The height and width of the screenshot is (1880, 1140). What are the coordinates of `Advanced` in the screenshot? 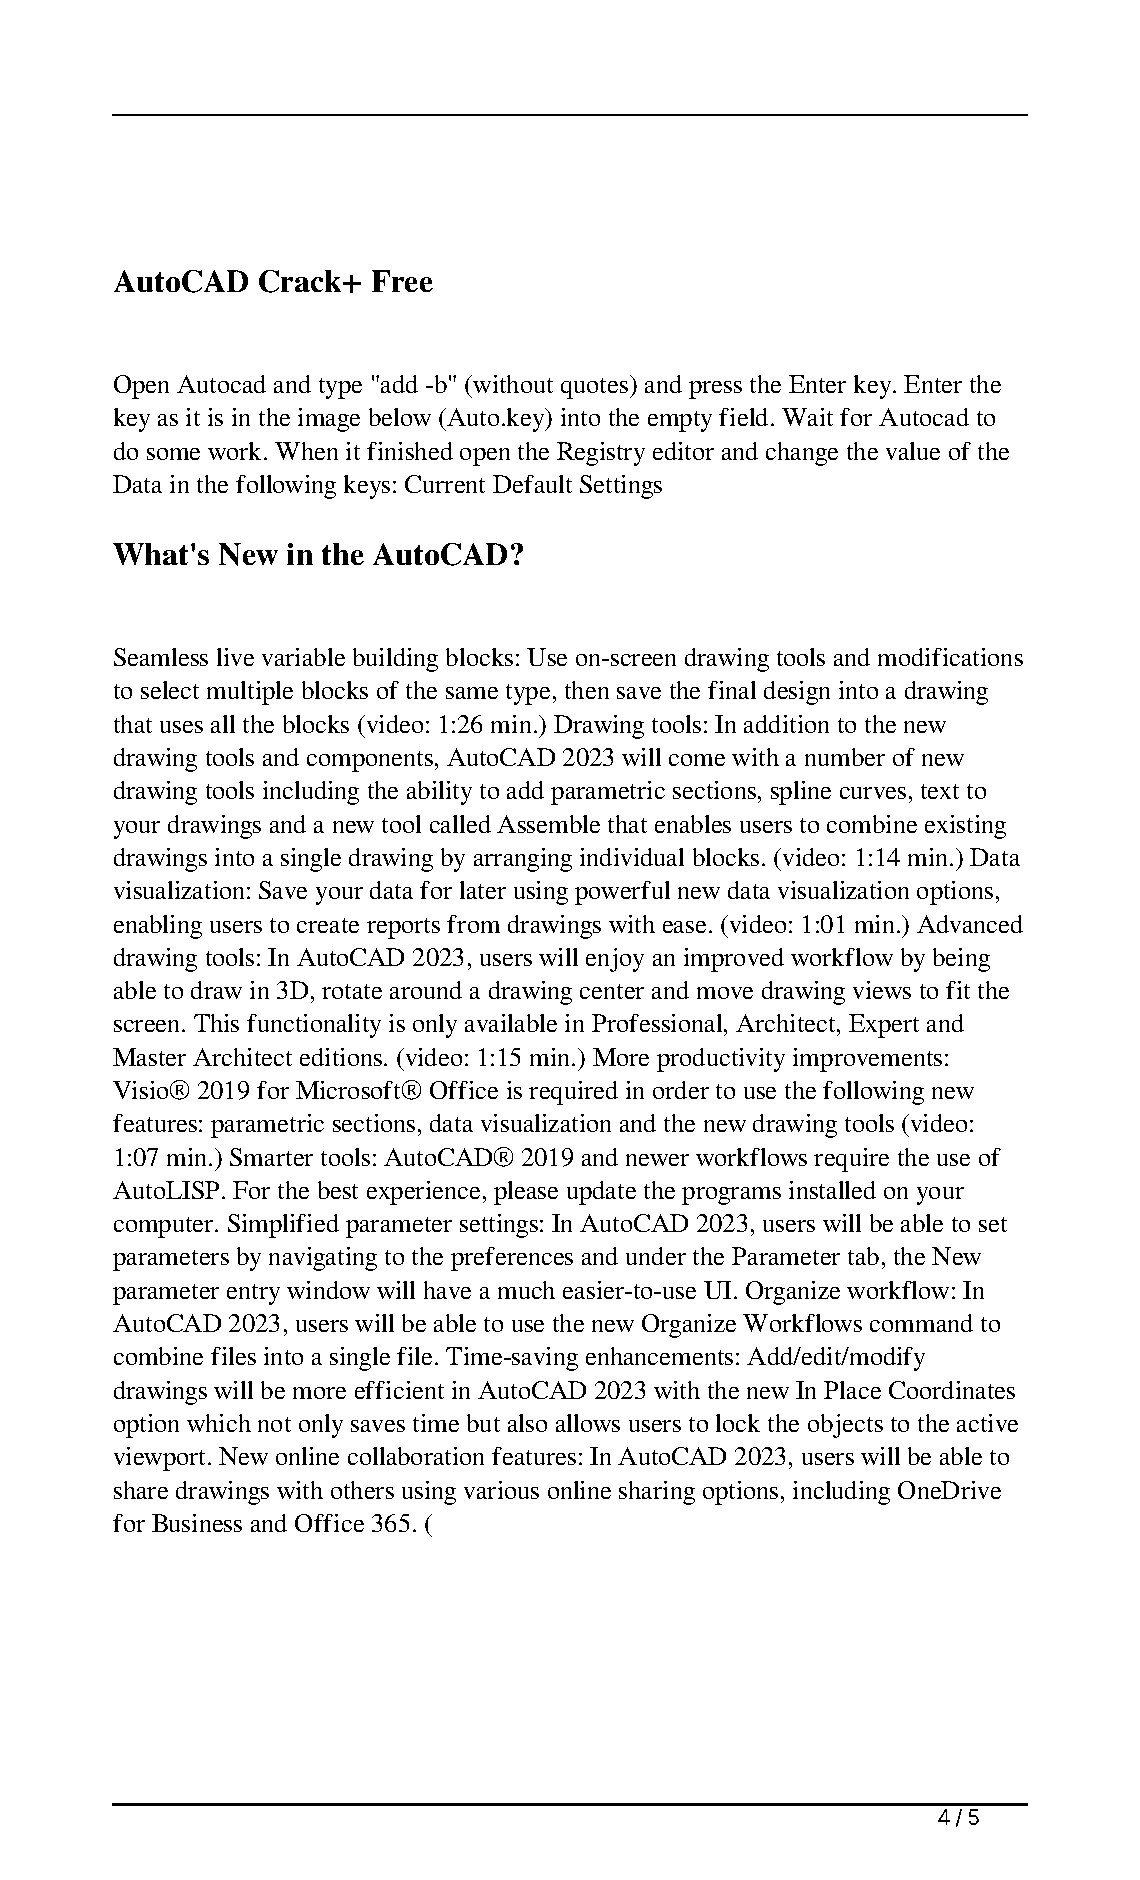 It's located at (970, 924).
